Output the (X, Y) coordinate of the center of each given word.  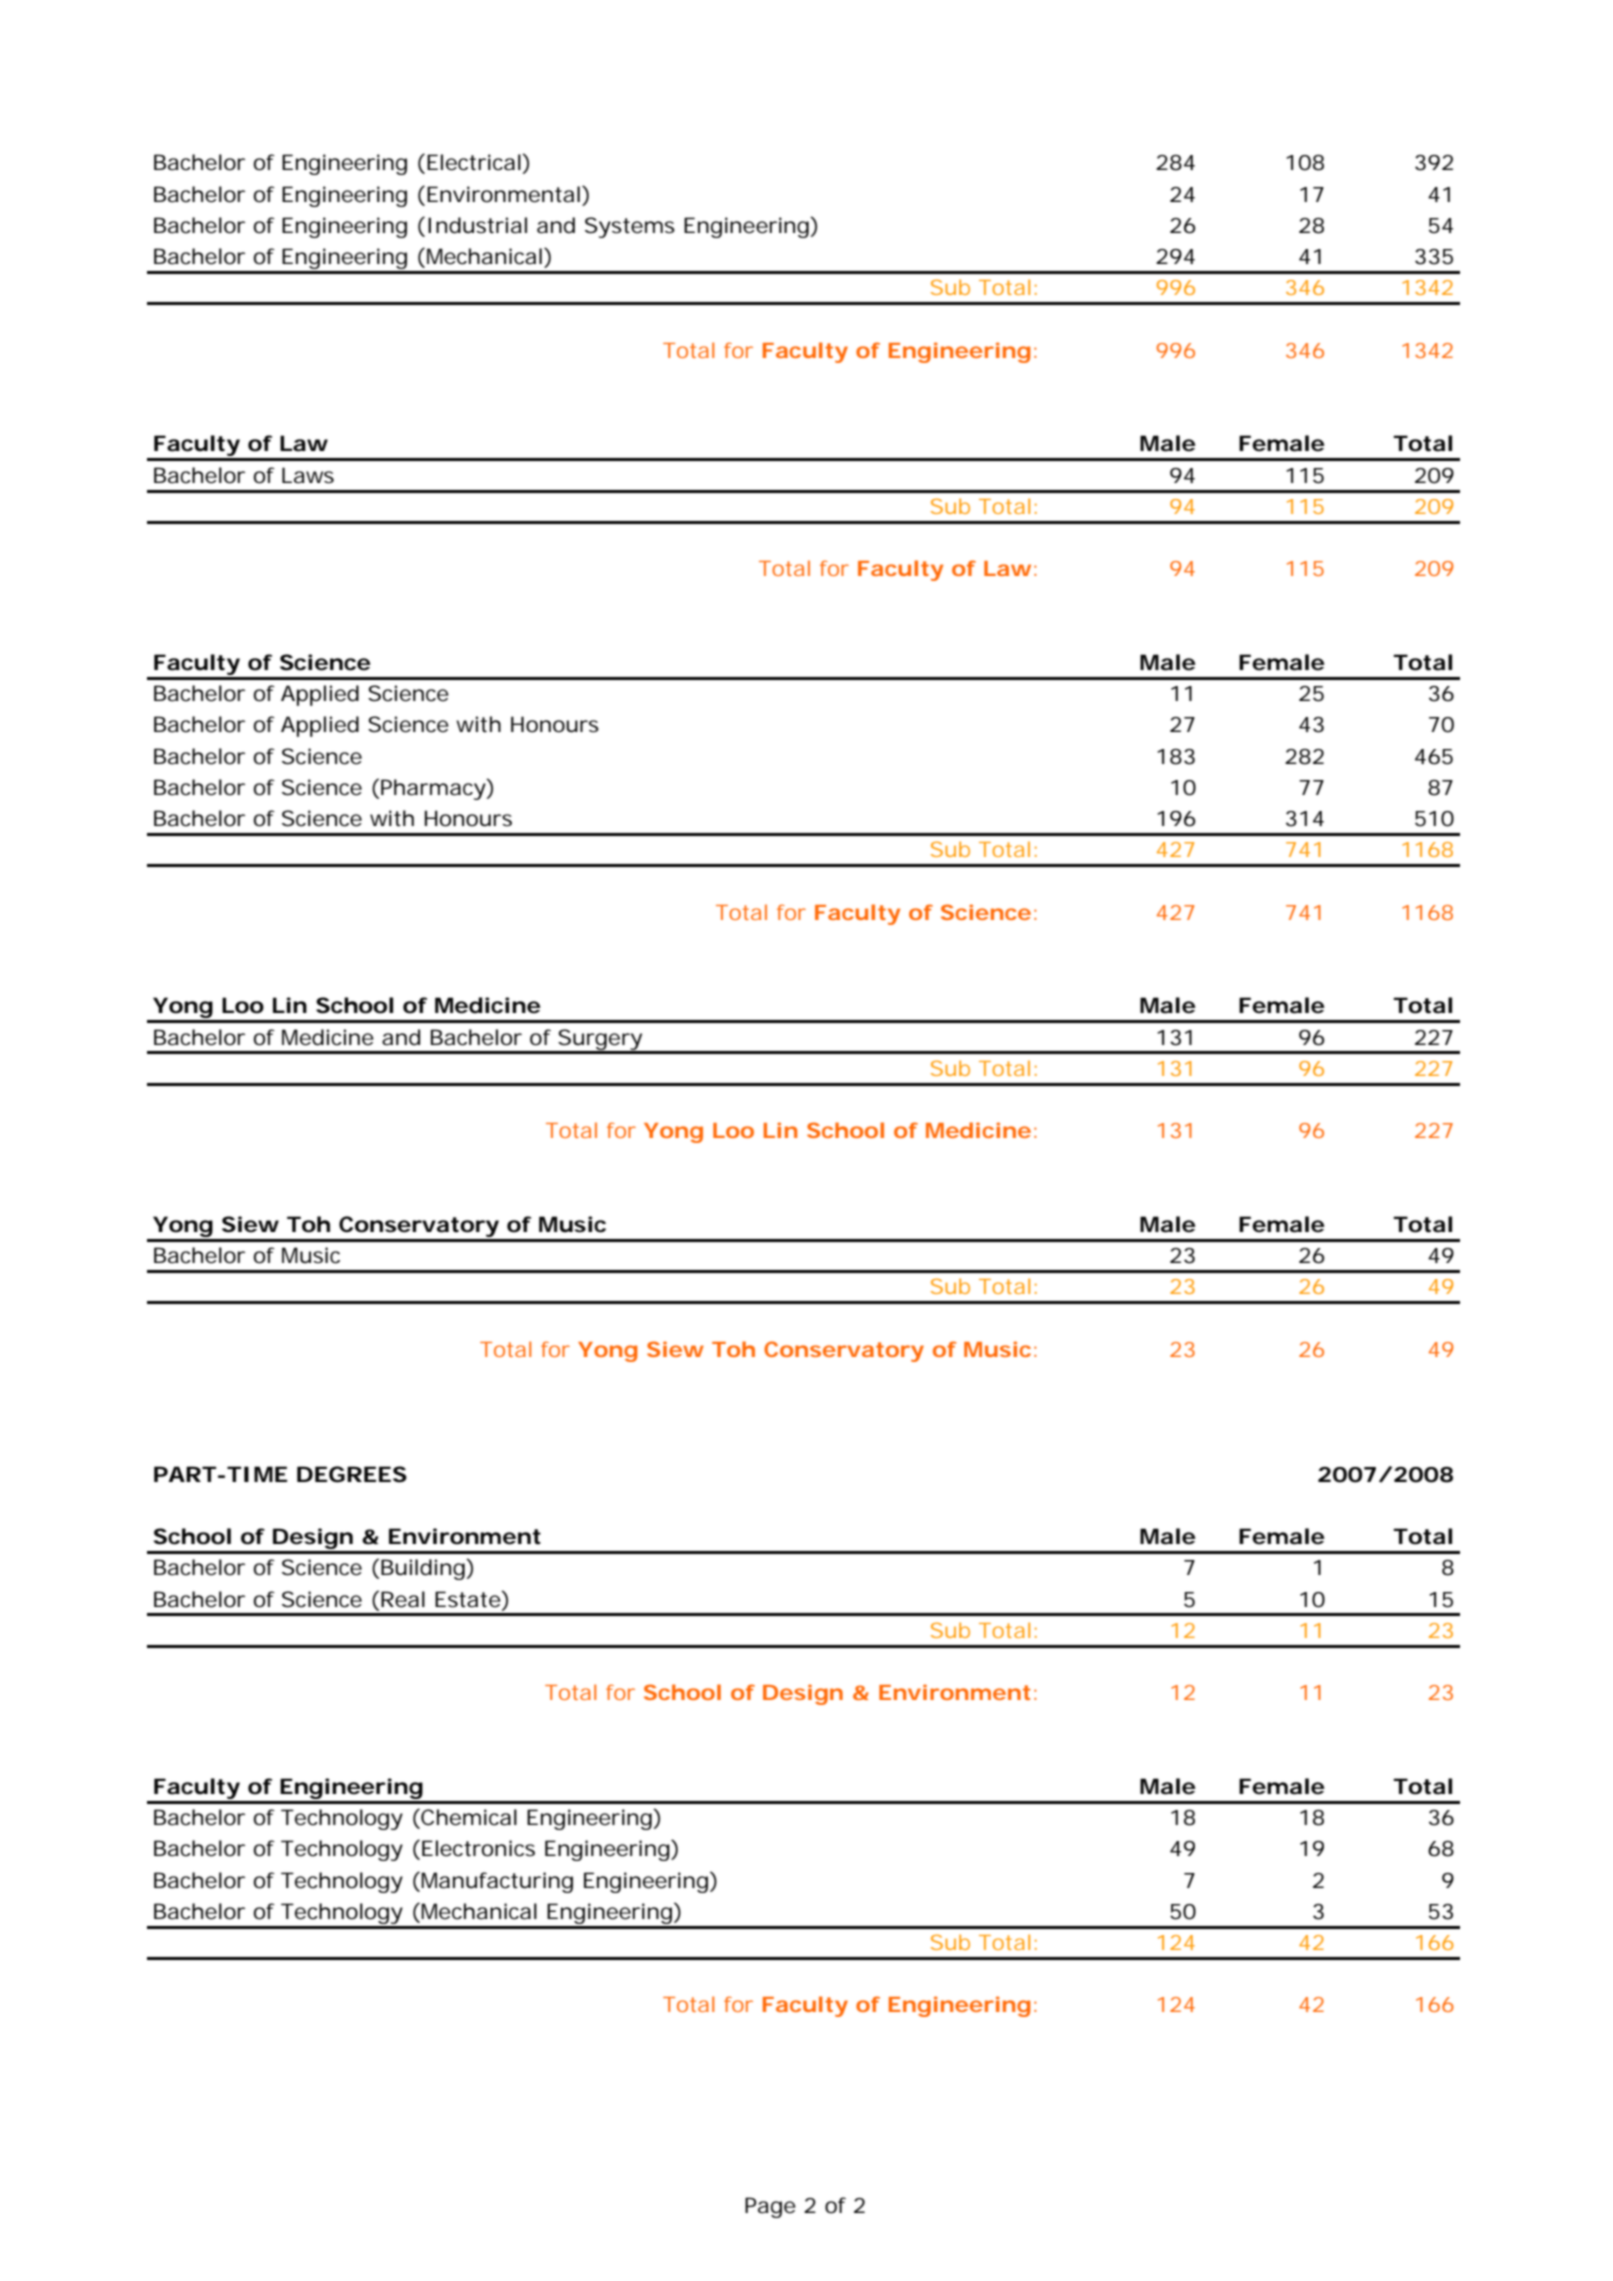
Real (403, 1599)
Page (770, 2207)
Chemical (468, 1818)
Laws (308, 475)
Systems (630, 227)
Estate (469, 1599)
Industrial (477, 225)
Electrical (475, 162)
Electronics (478, 1848)
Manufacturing (497, 1882)
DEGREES (352, 1474)
